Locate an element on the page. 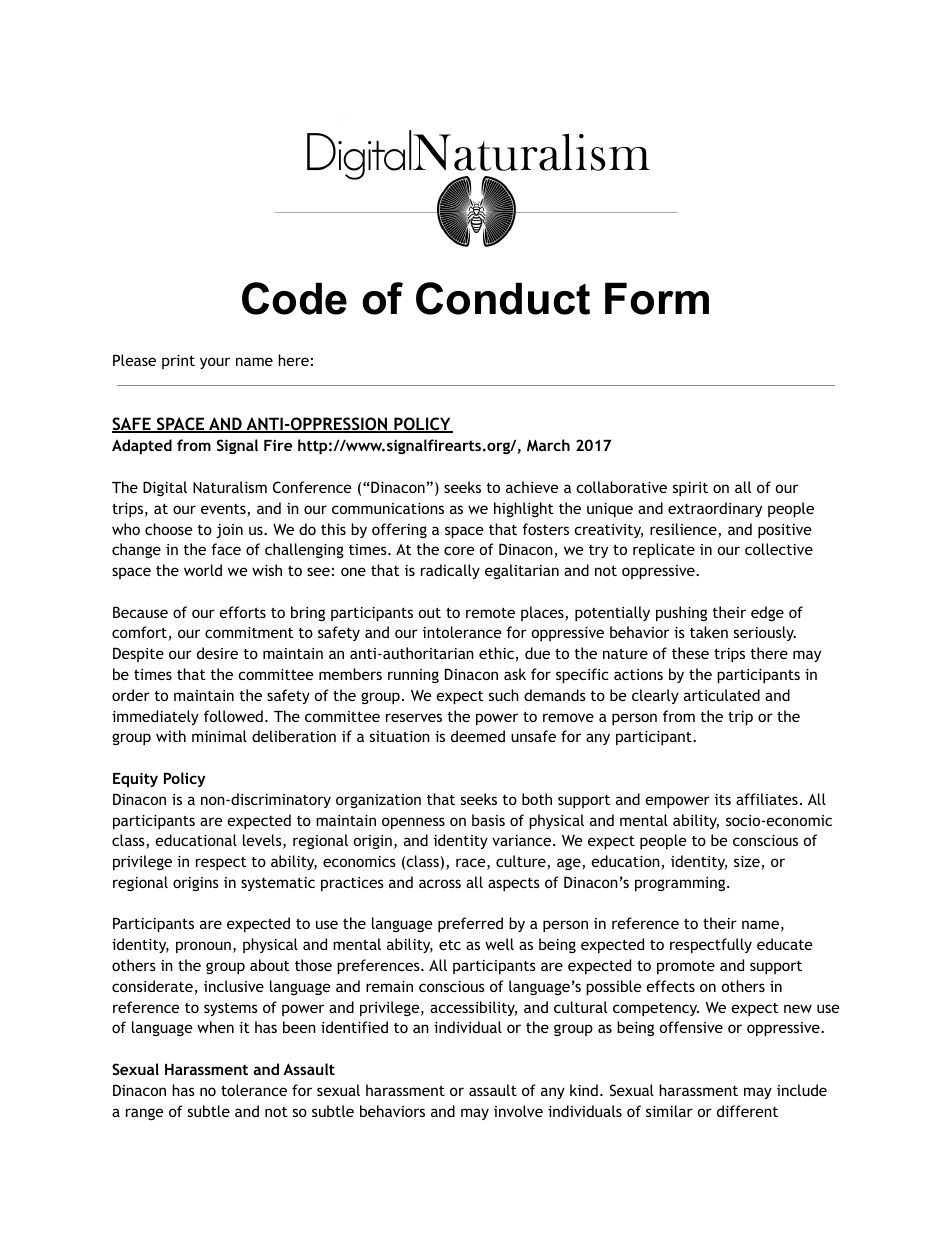 This document has height=1233, width=952. your is located at coordinates (215, 363).
